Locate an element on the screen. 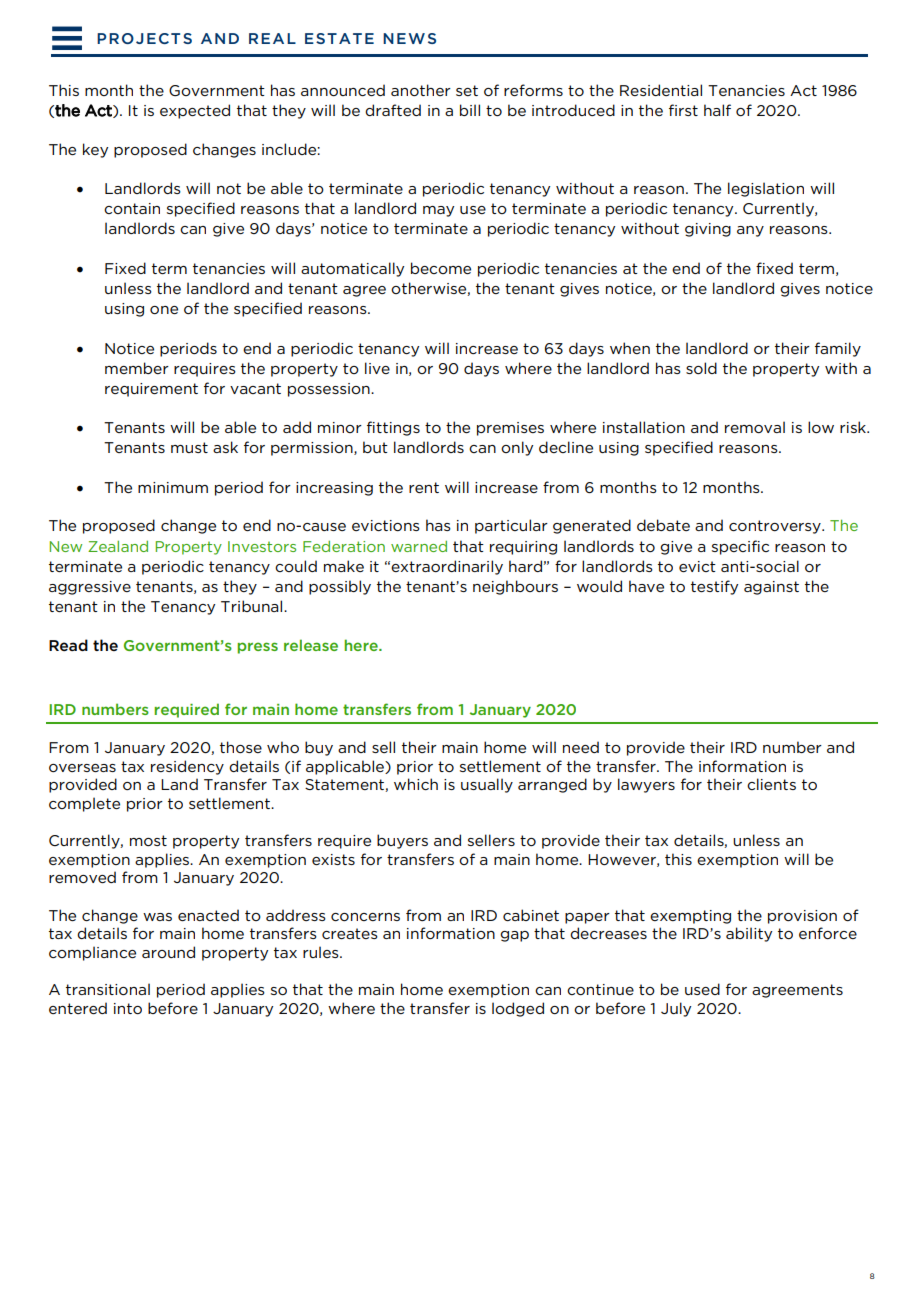 The image size is (924, 1308). around is located at coordinates (168, 952).
